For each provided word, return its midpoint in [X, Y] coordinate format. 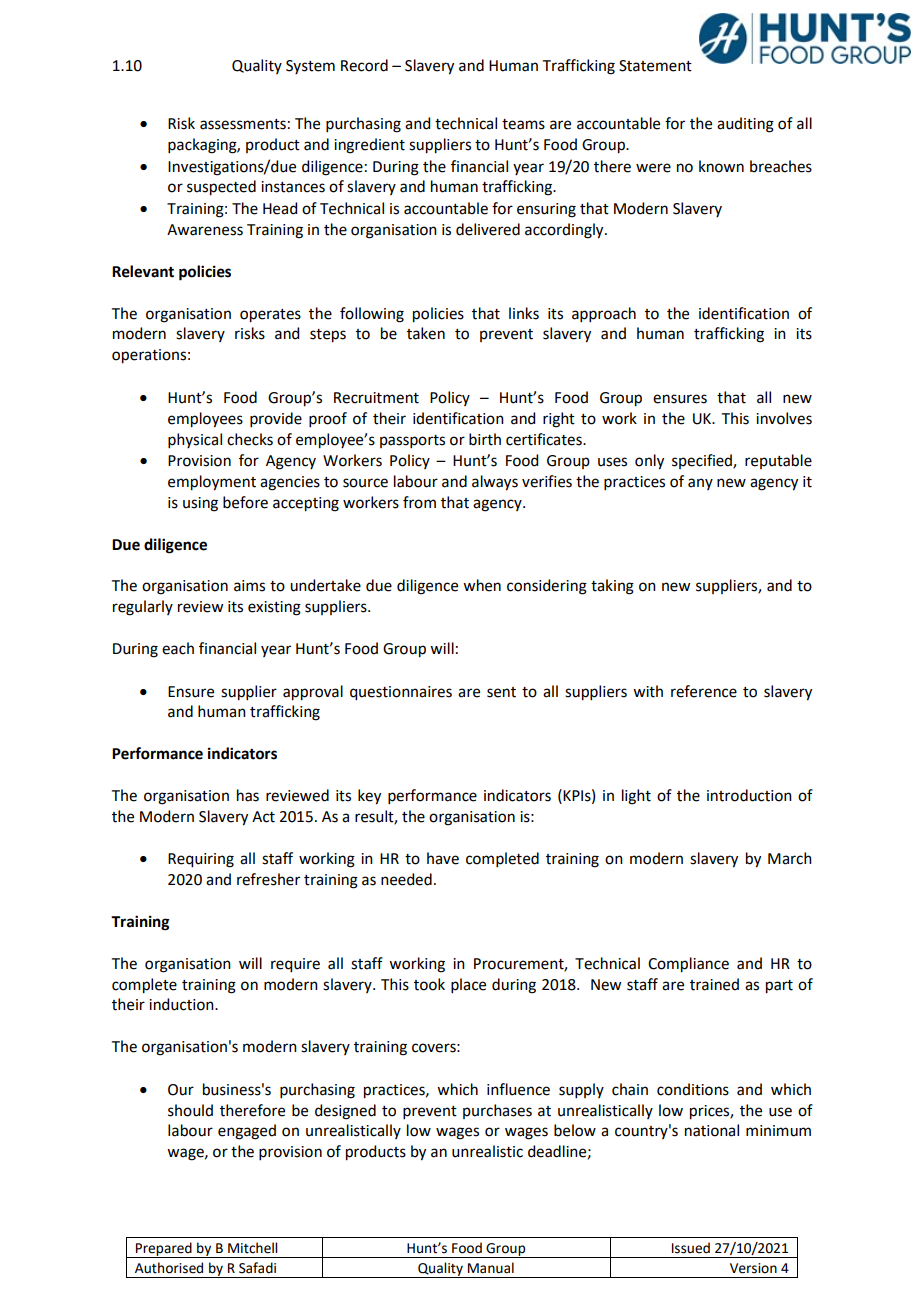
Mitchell [252, 1248]
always [495, 483]
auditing [745, 125]
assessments [243, 124]
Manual [491, 1268]
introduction [749, 795]
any [700, 484]
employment [212, 483]
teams [523, 124]
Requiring [201, 860]
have [443, 858]
